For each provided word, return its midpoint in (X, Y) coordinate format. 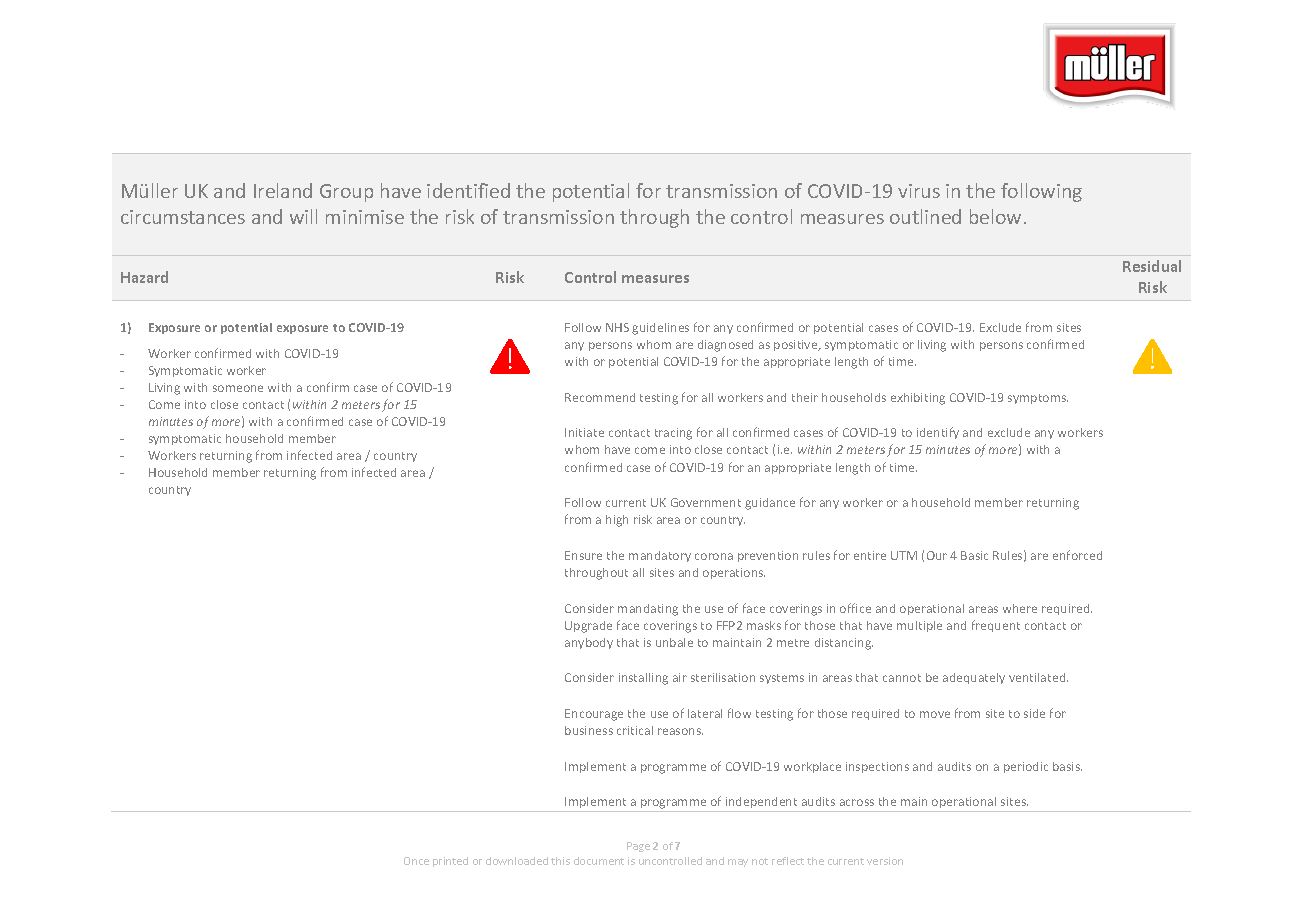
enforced (1077, 555)
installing (643, 679)
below (995, 216)
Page (638, 847)
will (303, 216)
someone (238, 388)
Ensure (583, 555)
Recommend (600, 397)
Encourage (594, 715)
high (617, 521)
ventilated (1038, 677)
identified (468, 190)
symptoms (1038, 399)
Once (416, 861)
